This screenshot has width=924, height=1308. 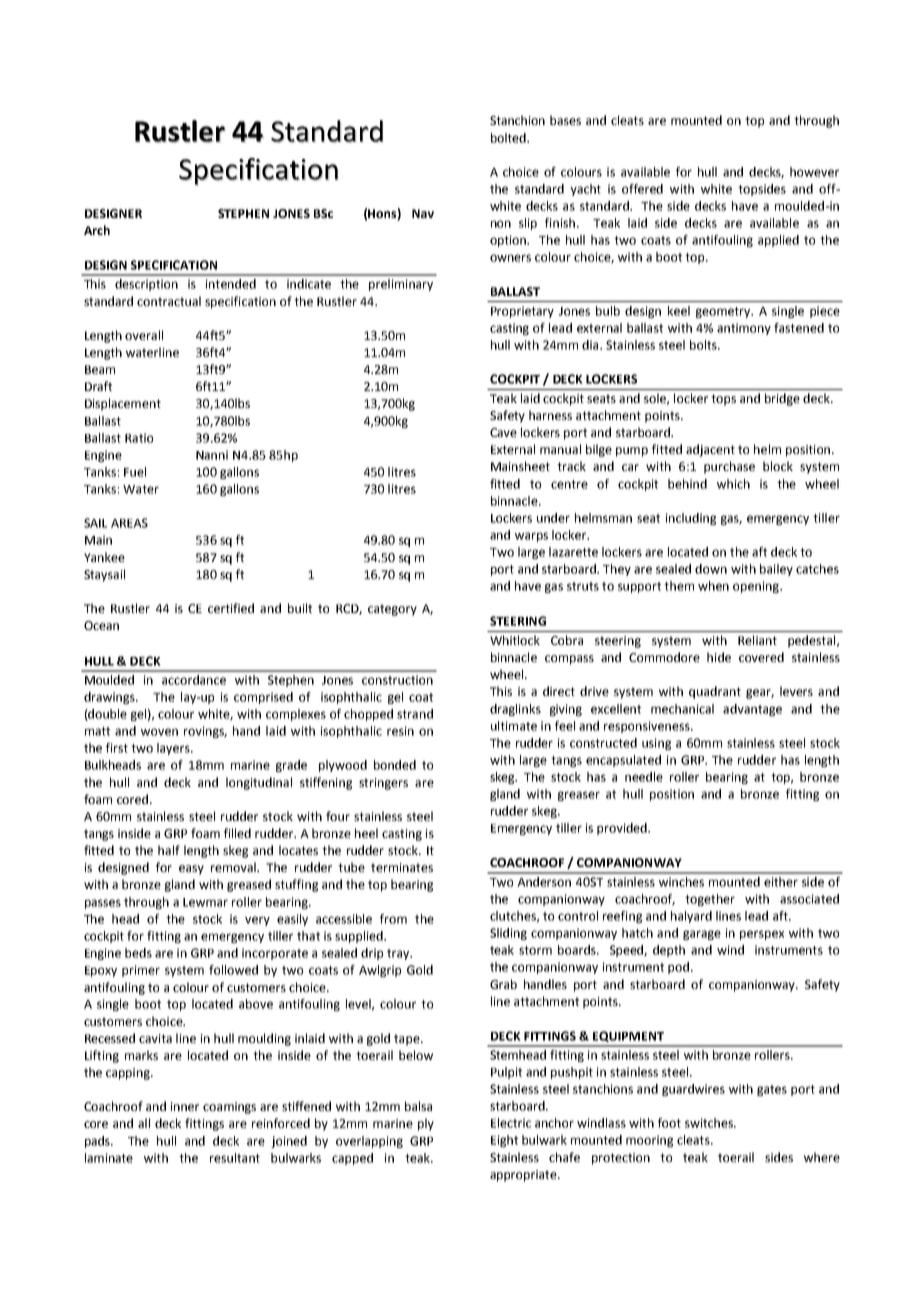 I want to click on Eight, so click(x=504, y=1141).
